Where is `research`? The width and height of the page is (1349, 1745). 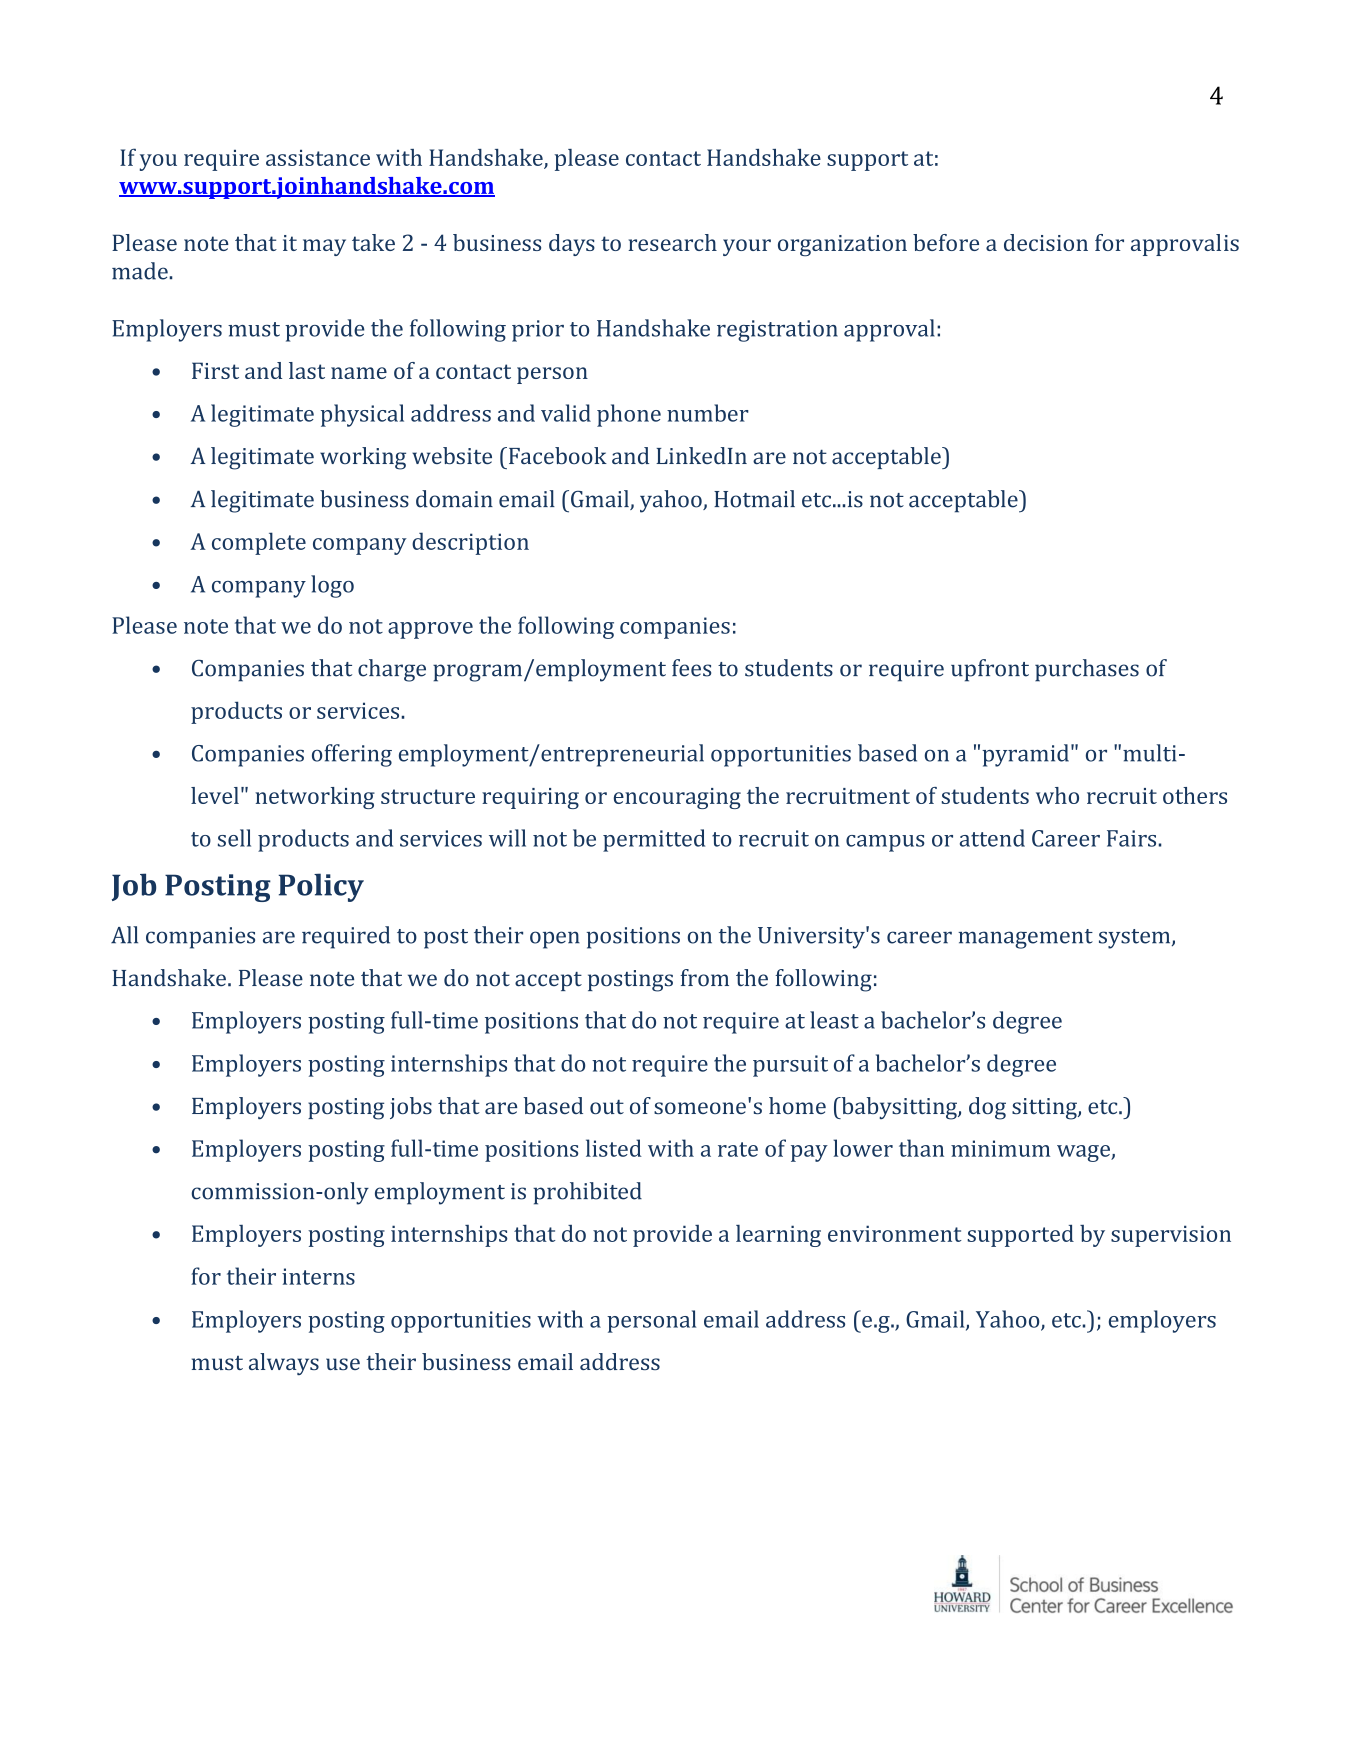 research is located at coordinates (672, 242).
